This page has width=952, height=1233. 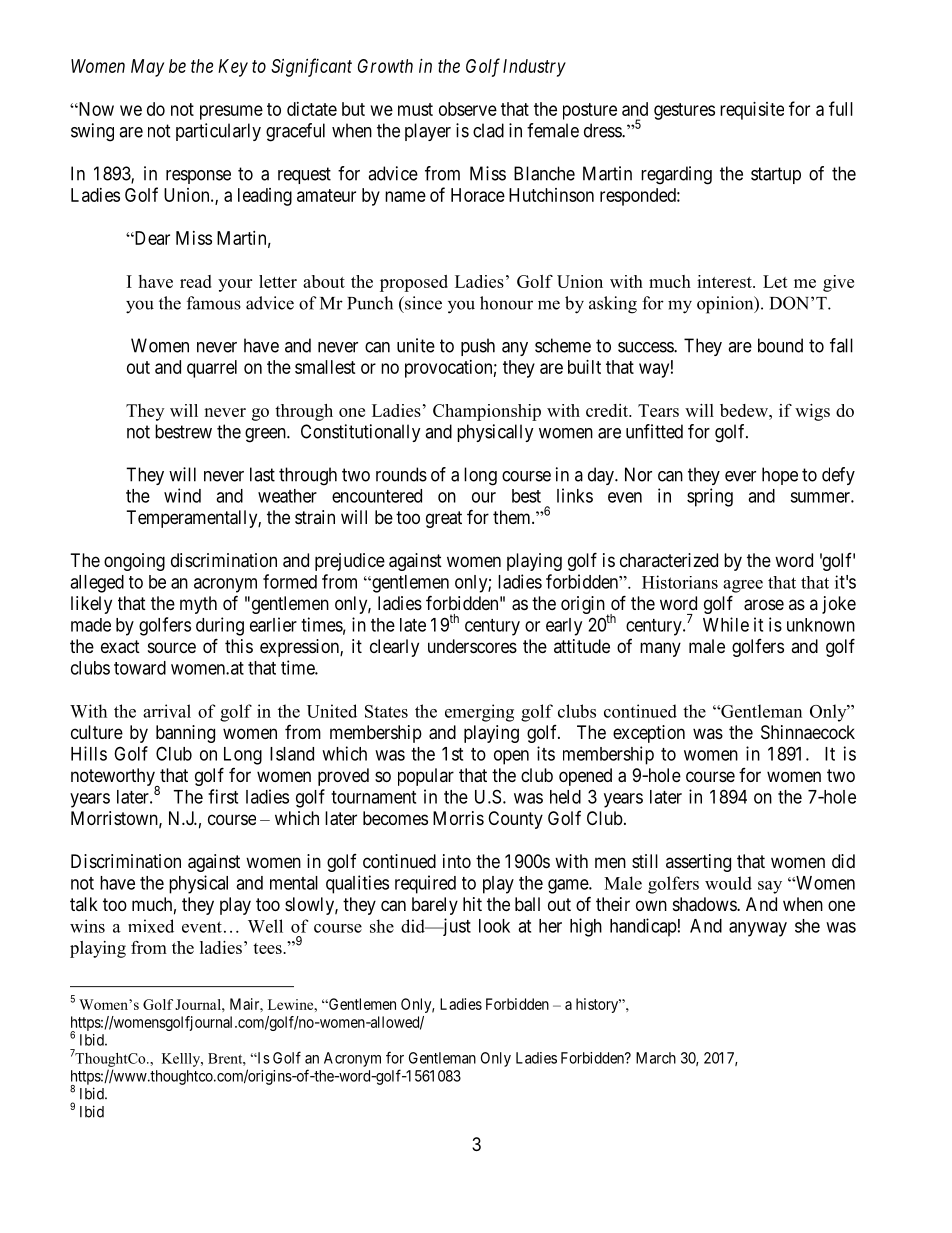 What do you see at coordinates (468, 109) in the page?
I see `observe` at bounding box center [468, 109].
